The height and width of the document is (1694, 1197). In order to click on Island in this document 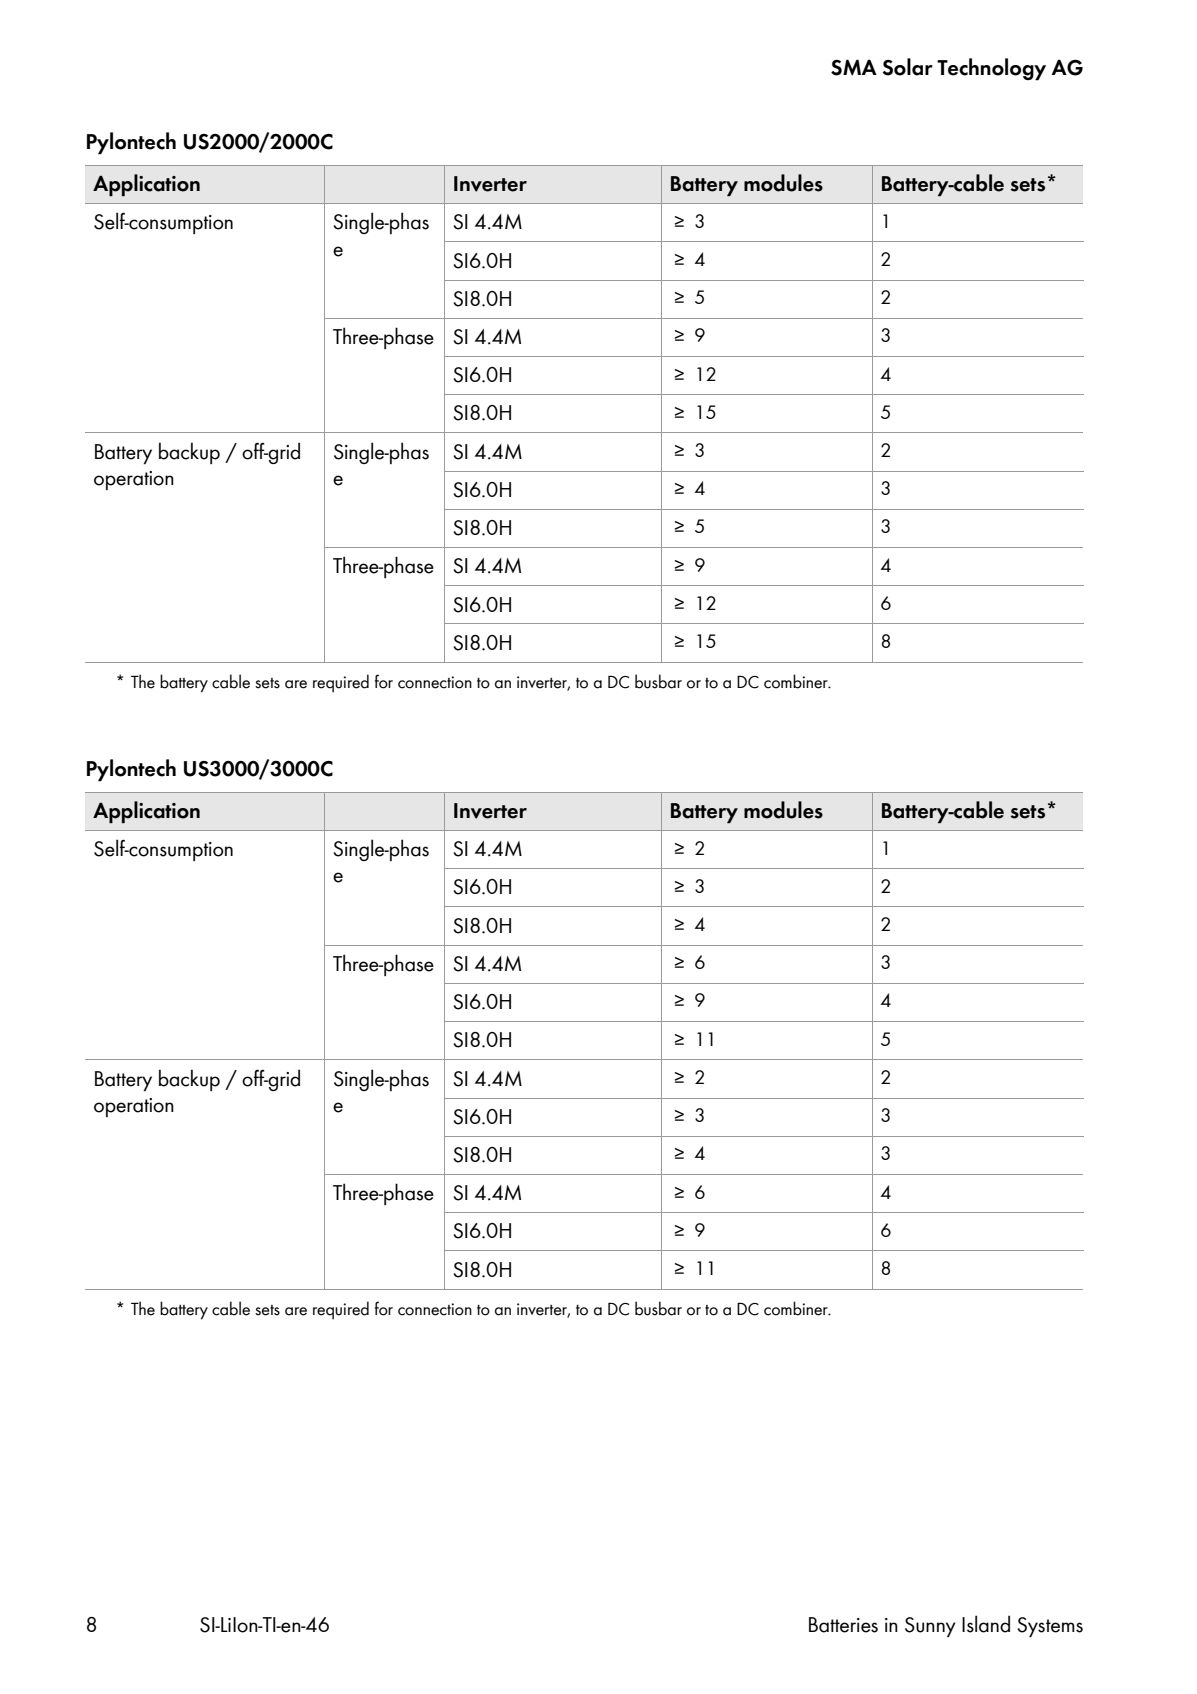, I will do `click(986, 1624)`.
